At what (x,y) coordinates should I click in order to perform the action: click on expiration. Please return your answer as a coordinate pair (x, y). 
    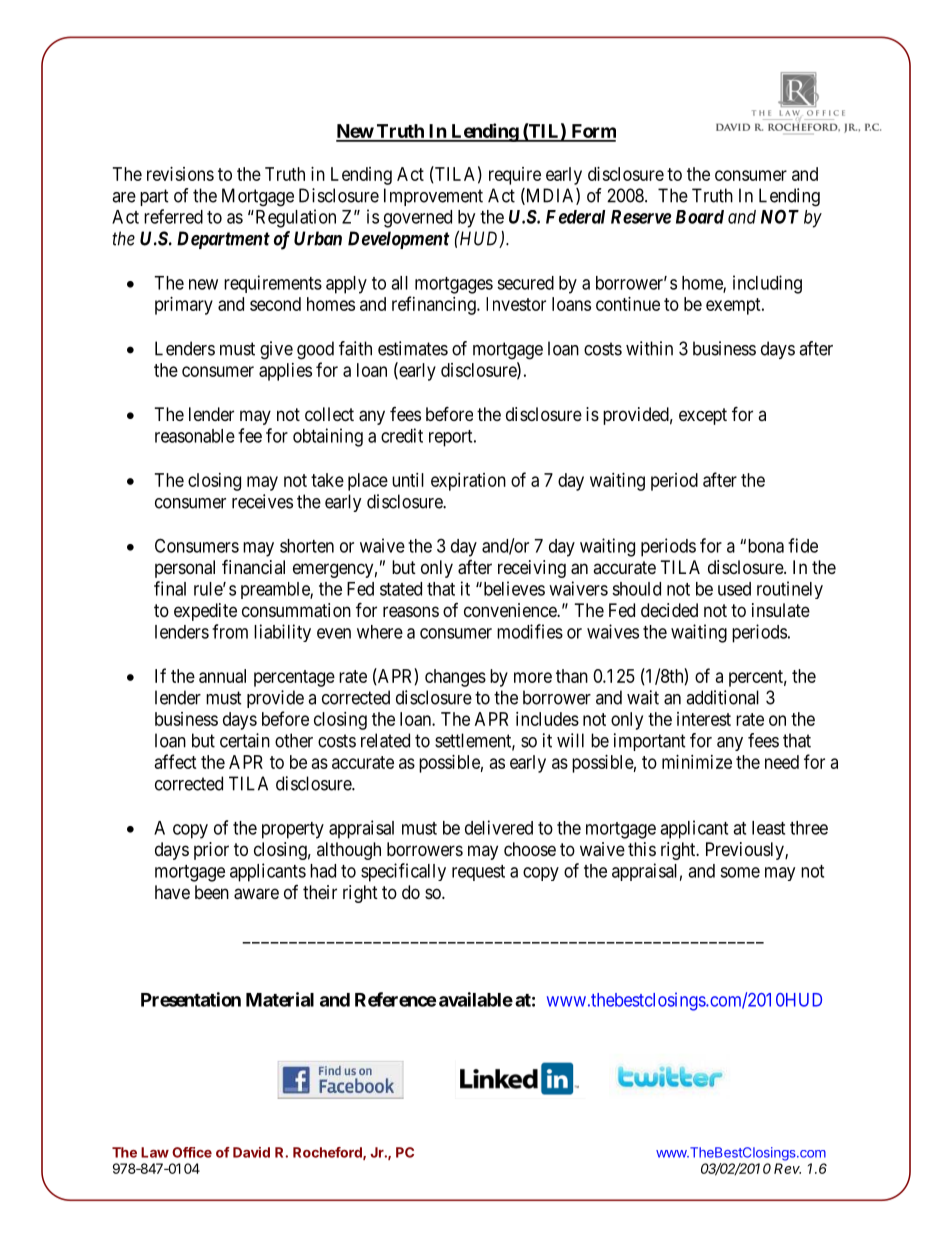
    Looking at the image, I should click on (468, 482).
